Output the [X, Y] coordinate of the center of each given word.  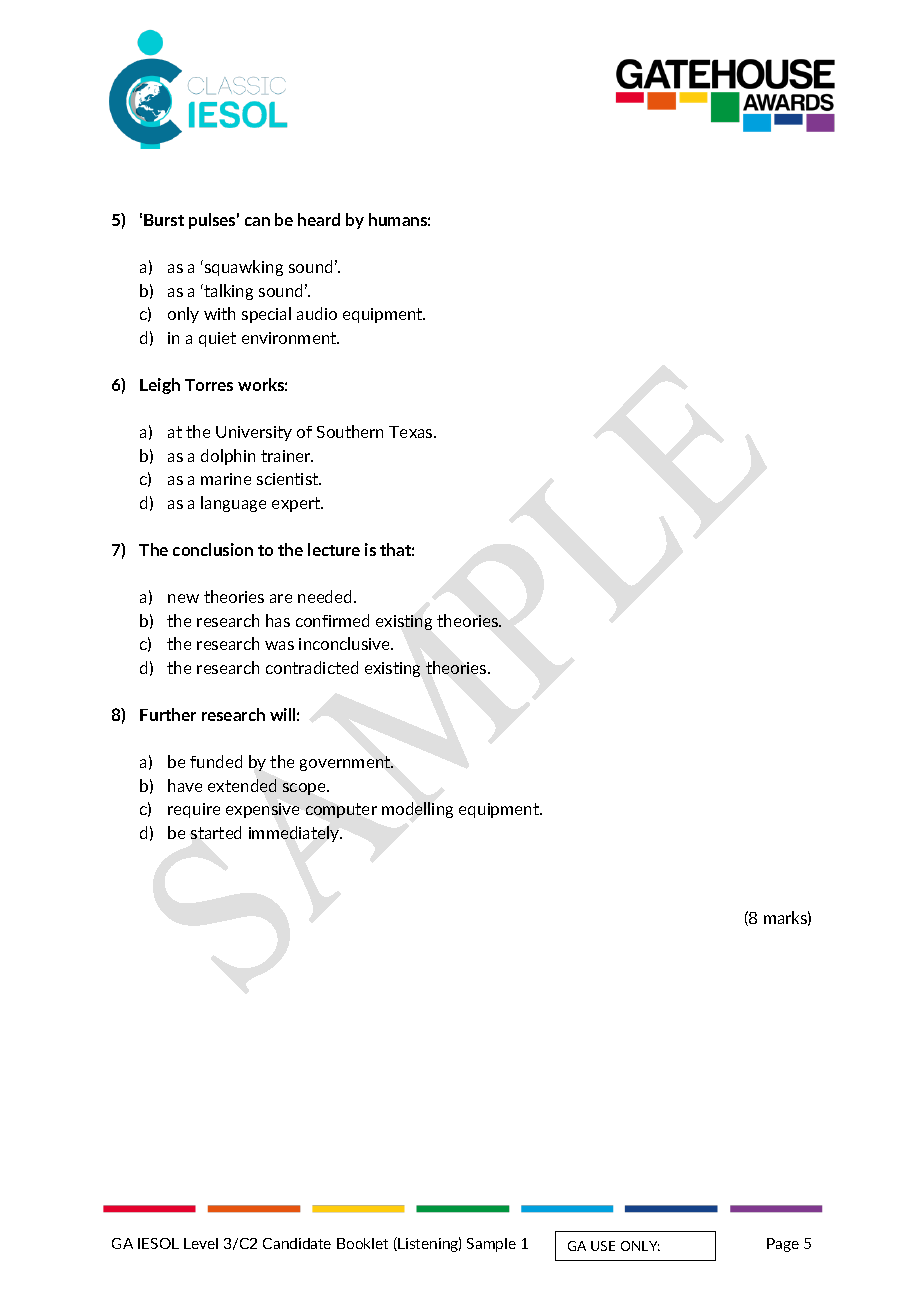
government [346, 763]
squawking [244, 268]
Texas [412, 432]
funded [216, 761]
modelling [417, 810]
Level [201, 1243]
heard [319, 219]
